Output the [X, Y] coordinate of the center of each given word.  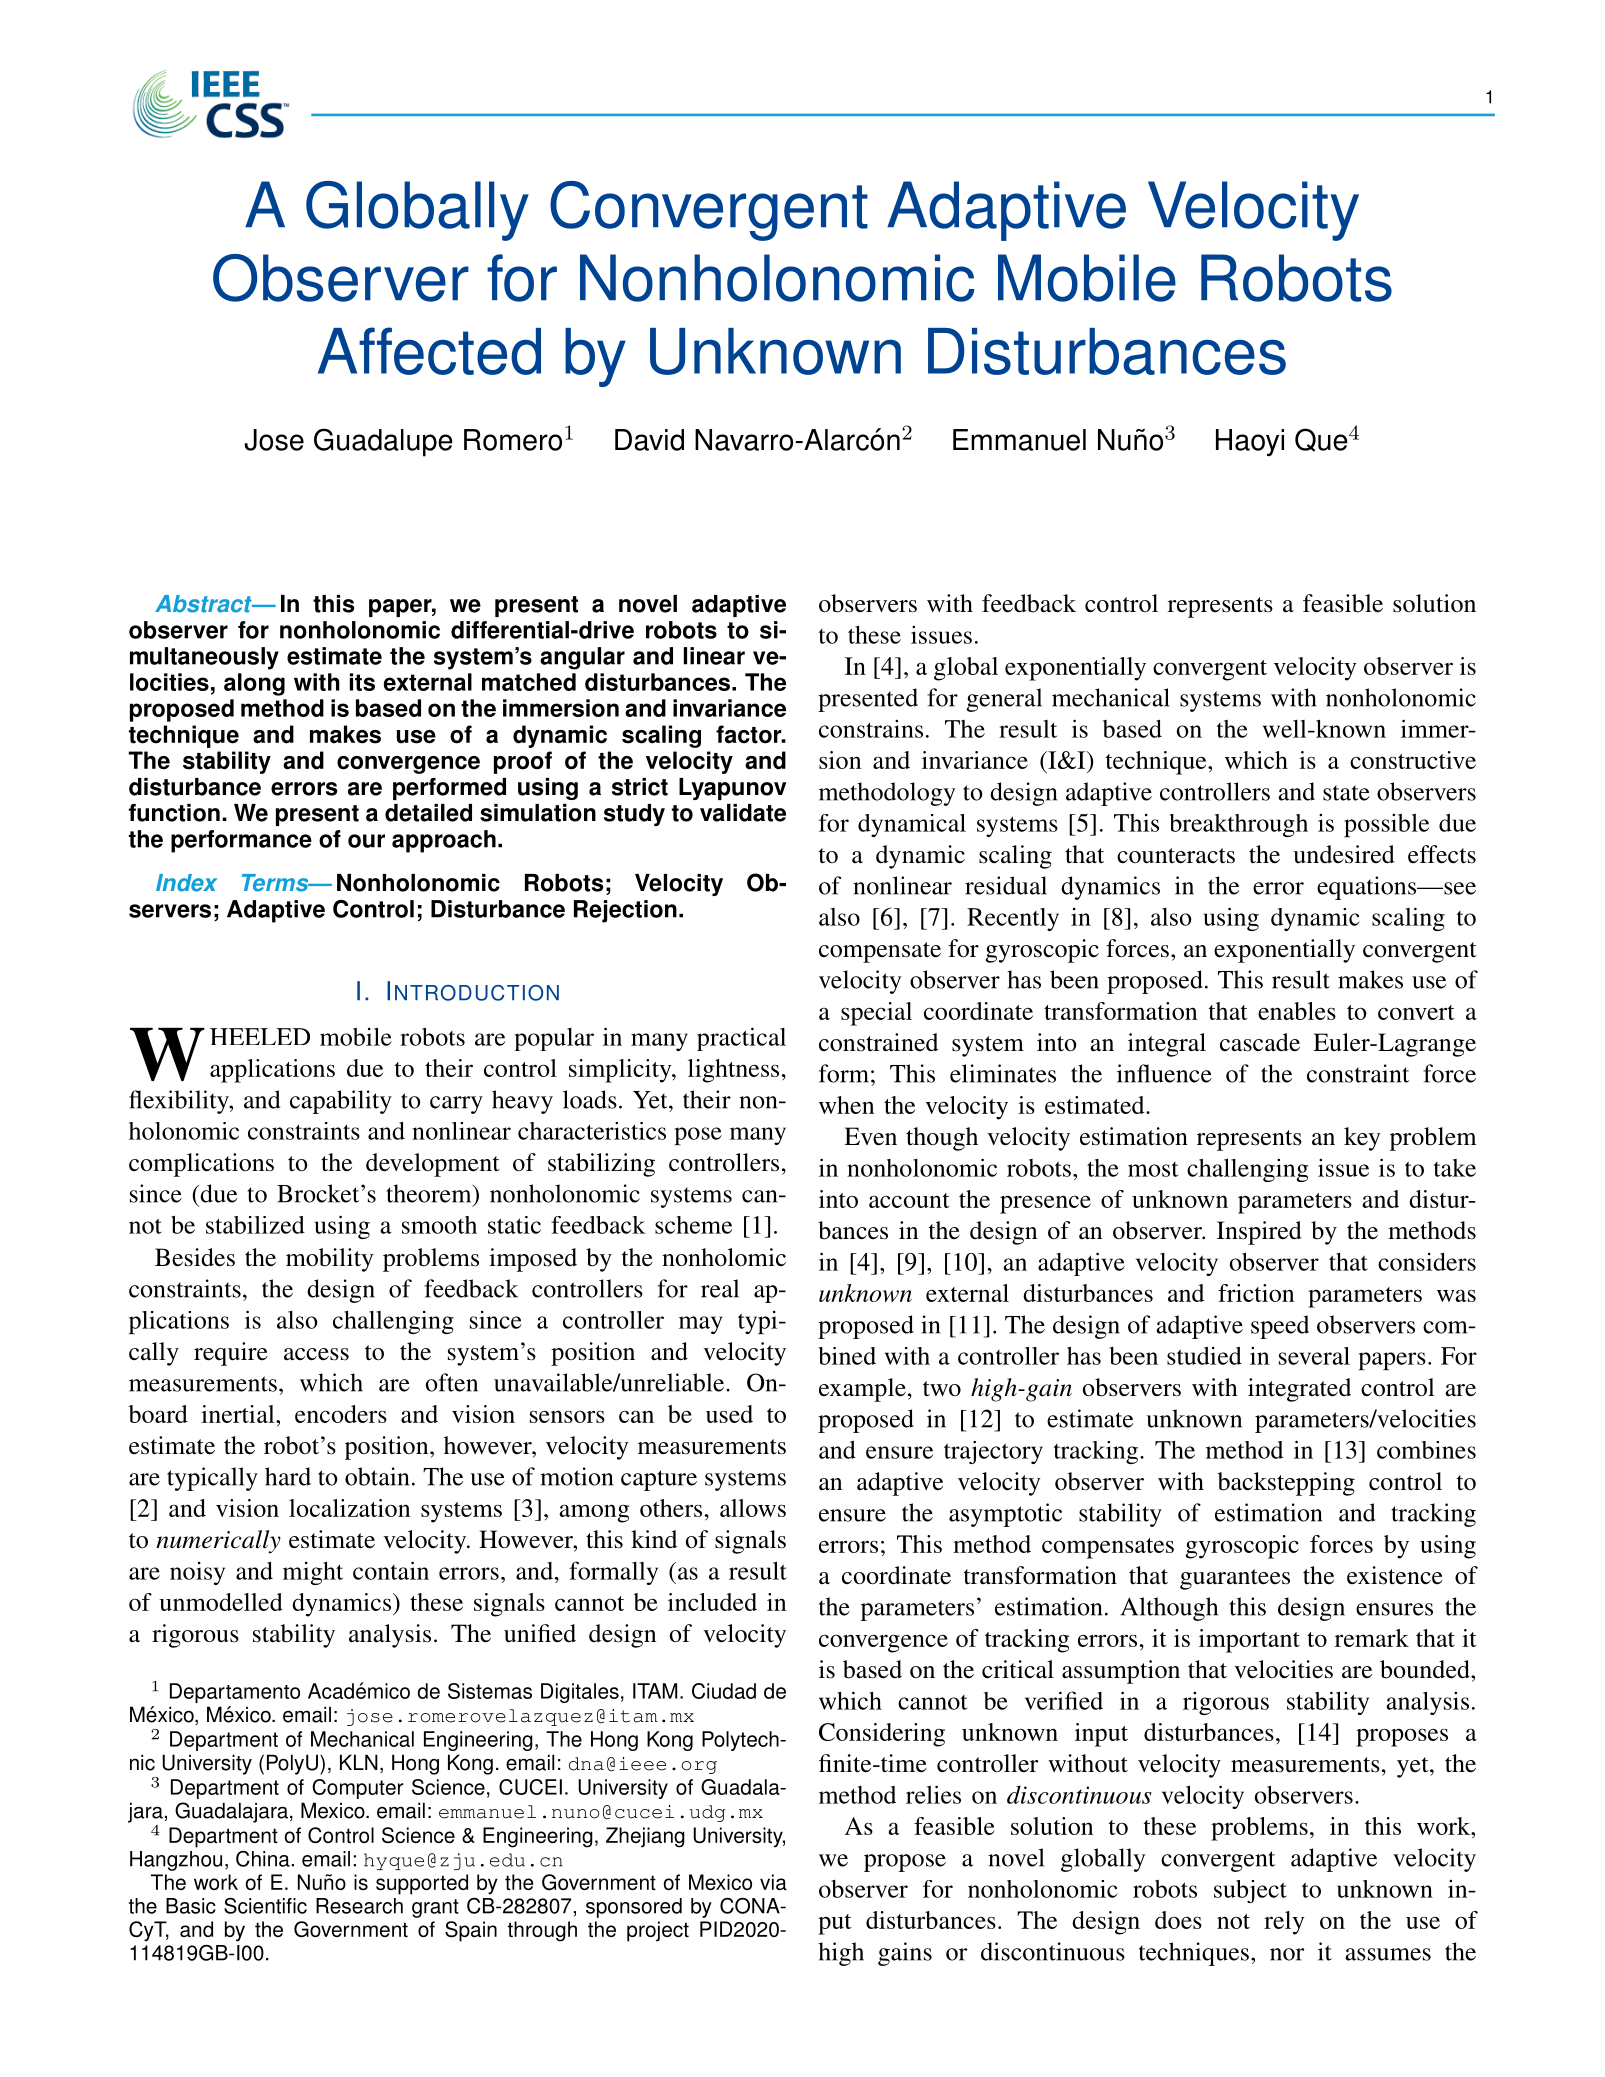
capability [341, 1102]
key [1362, 1139]
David [649, 440]
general [1004, 700]
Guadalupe [383, 442]
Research [359, 1906]
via [773, 1882]
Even [870, 1136]
